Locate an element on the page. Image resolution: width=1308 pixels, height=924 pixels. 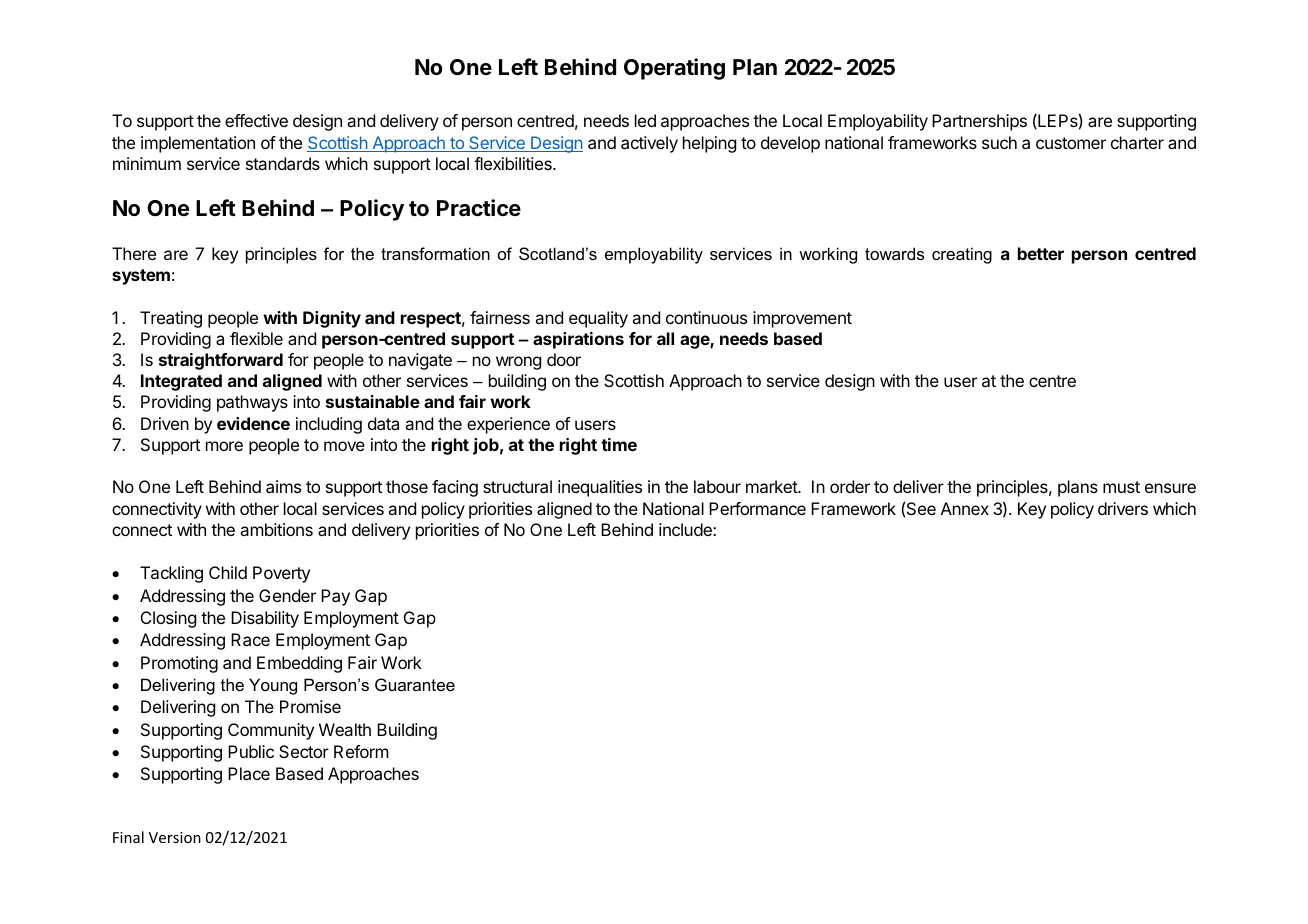
Version is located at coordinates (175, 837).
